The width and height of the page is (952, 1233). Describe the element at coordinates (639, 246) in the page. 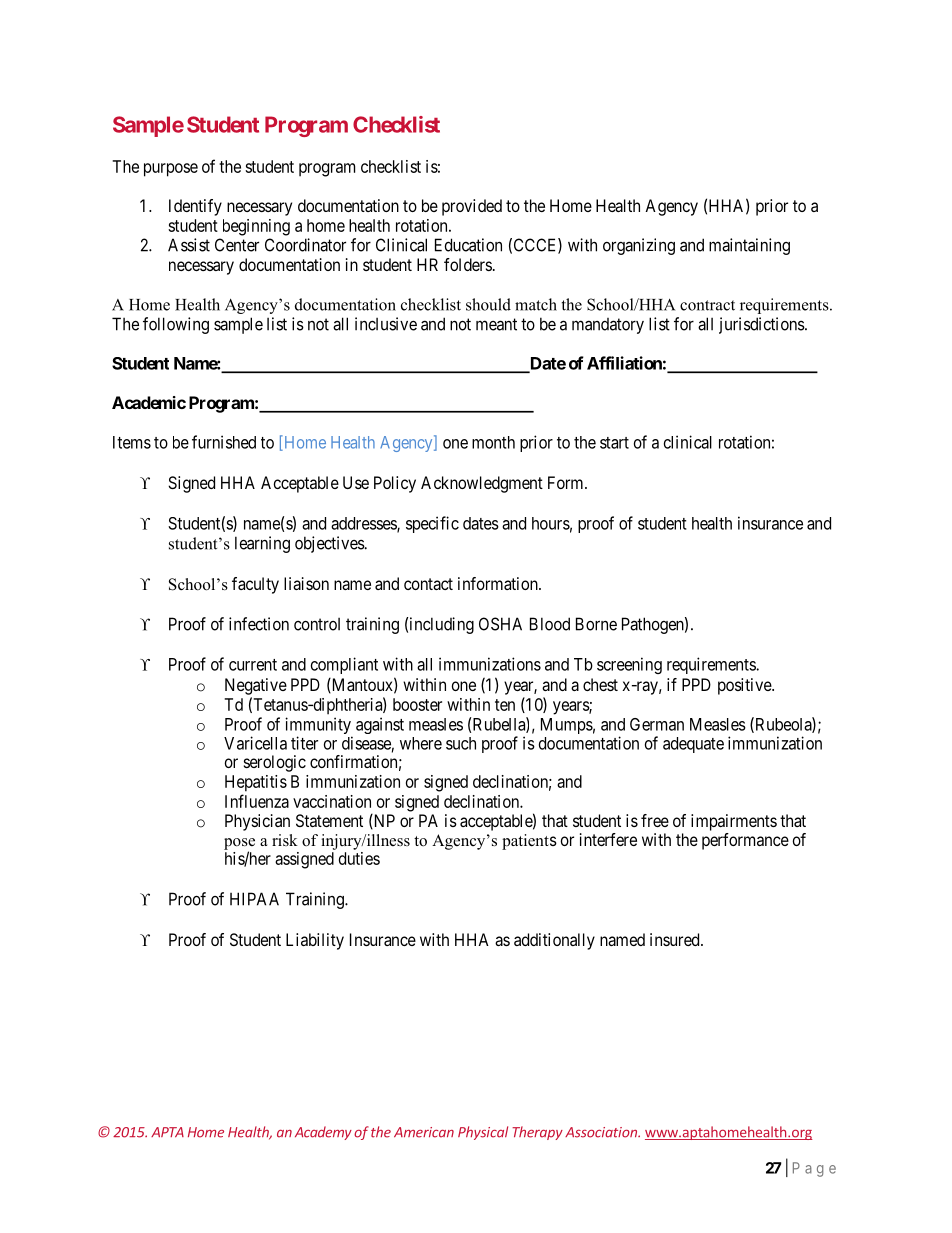

I see `organizing` at that location.
